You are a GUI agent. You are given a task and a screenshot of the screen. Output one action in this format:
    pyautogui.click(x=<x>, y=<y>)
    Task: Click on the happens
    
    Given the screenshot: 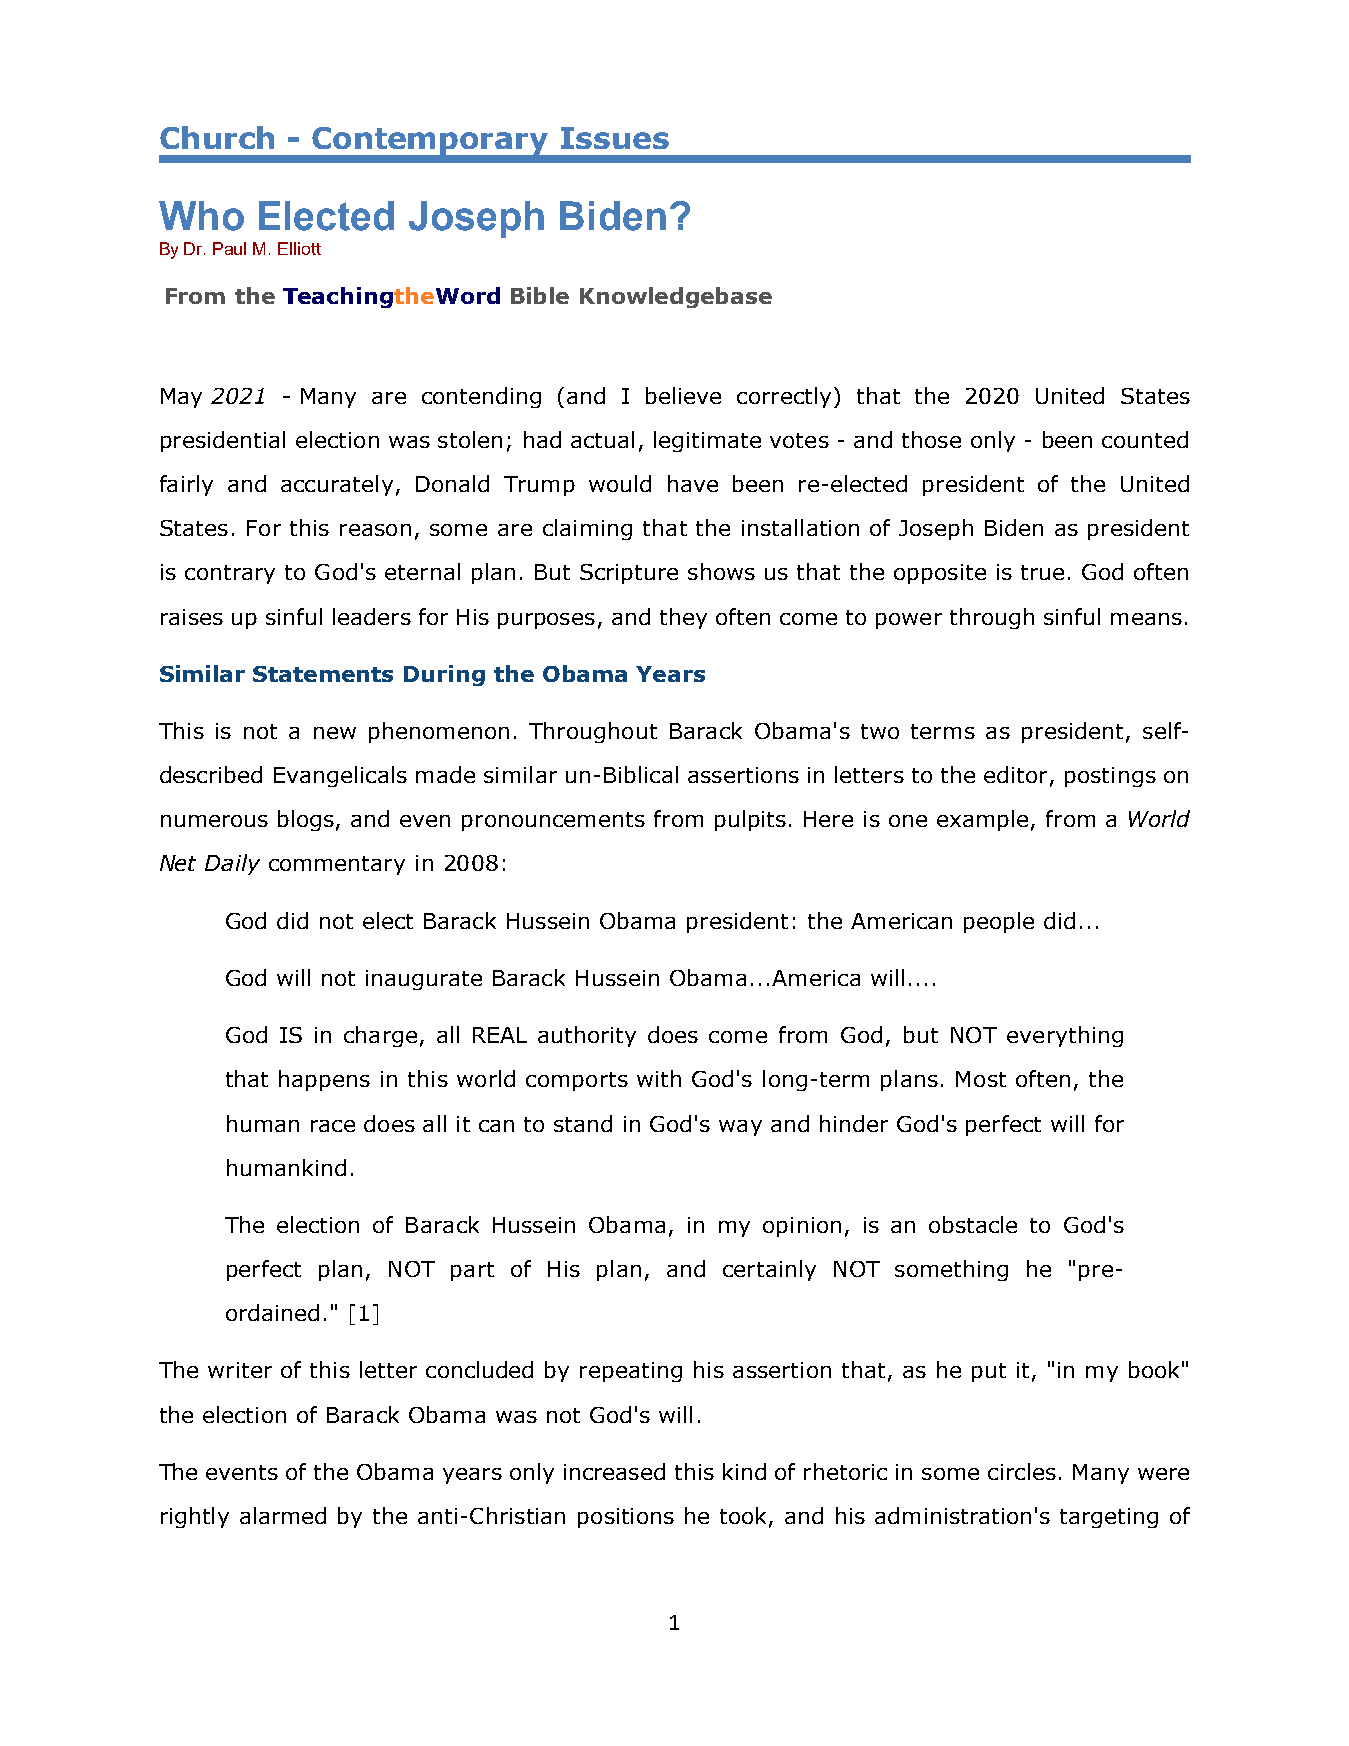 What is the action you would take?
    pyautogui.click(x=324, y=1080)
